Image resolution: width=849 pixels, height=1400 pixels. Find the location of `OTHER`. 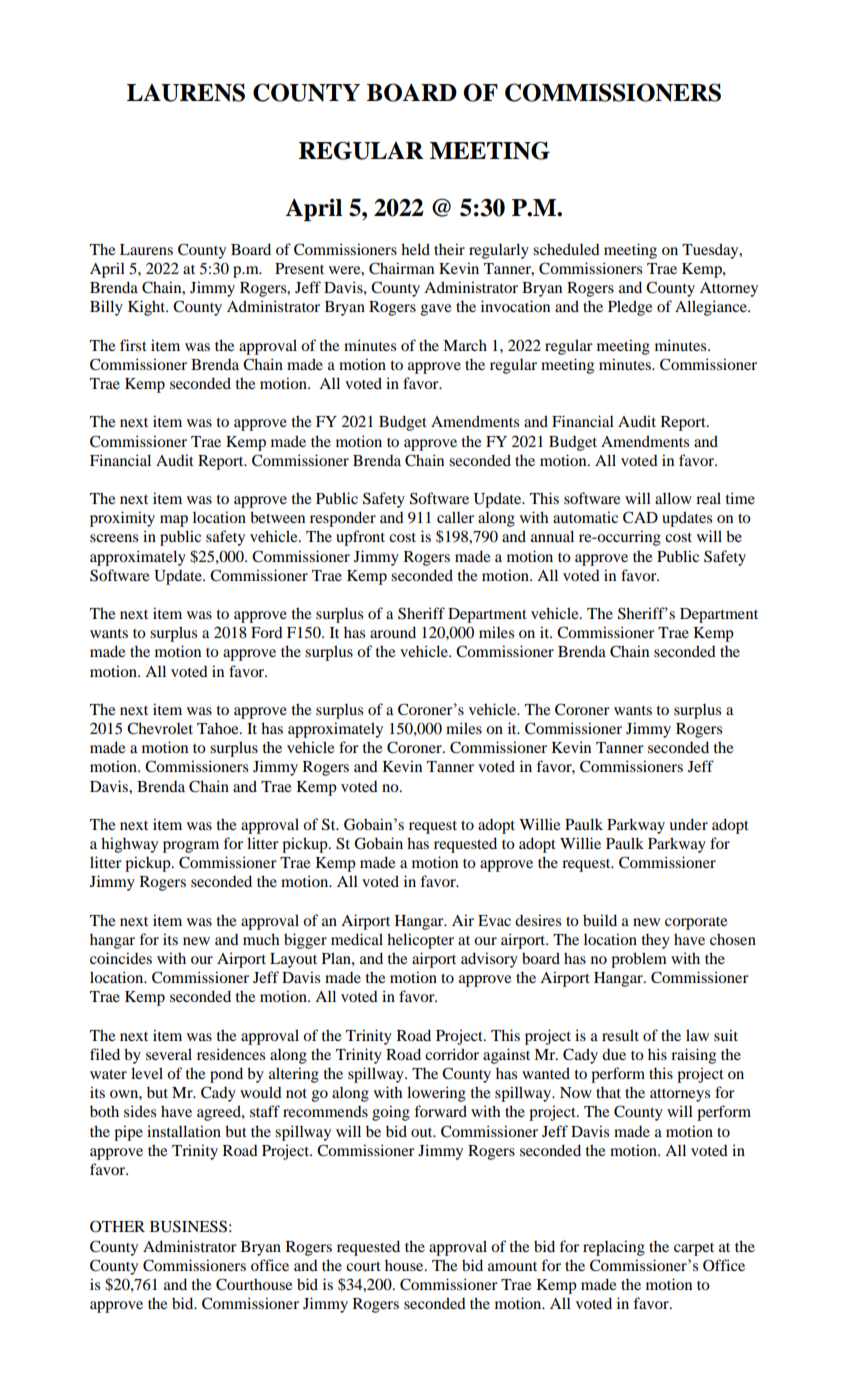

OTHER is located at coordinates (117, 1226).
